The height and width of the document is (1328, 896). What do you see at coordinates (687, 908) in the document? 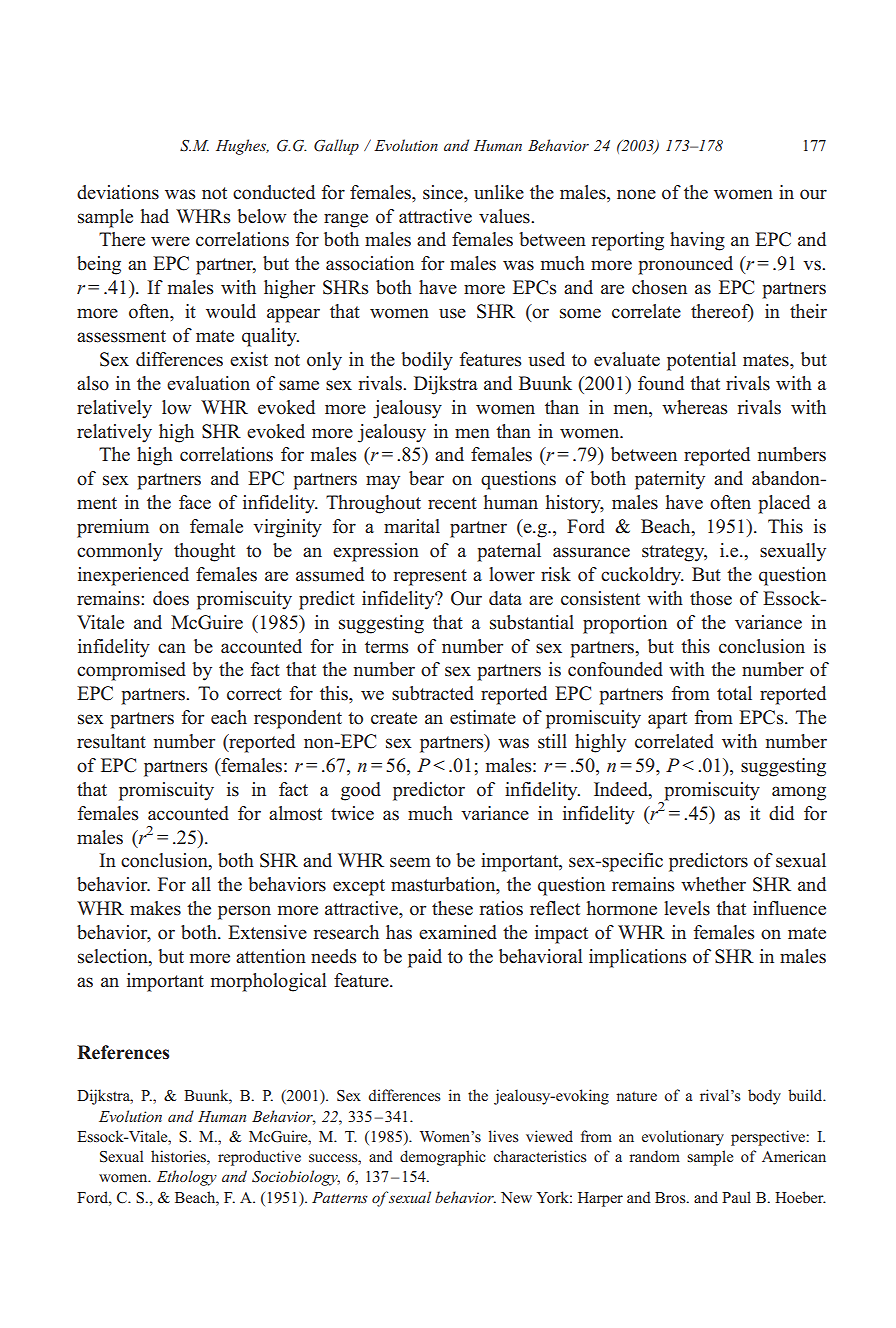
I see `levels` at bounding box center [687, 908].
